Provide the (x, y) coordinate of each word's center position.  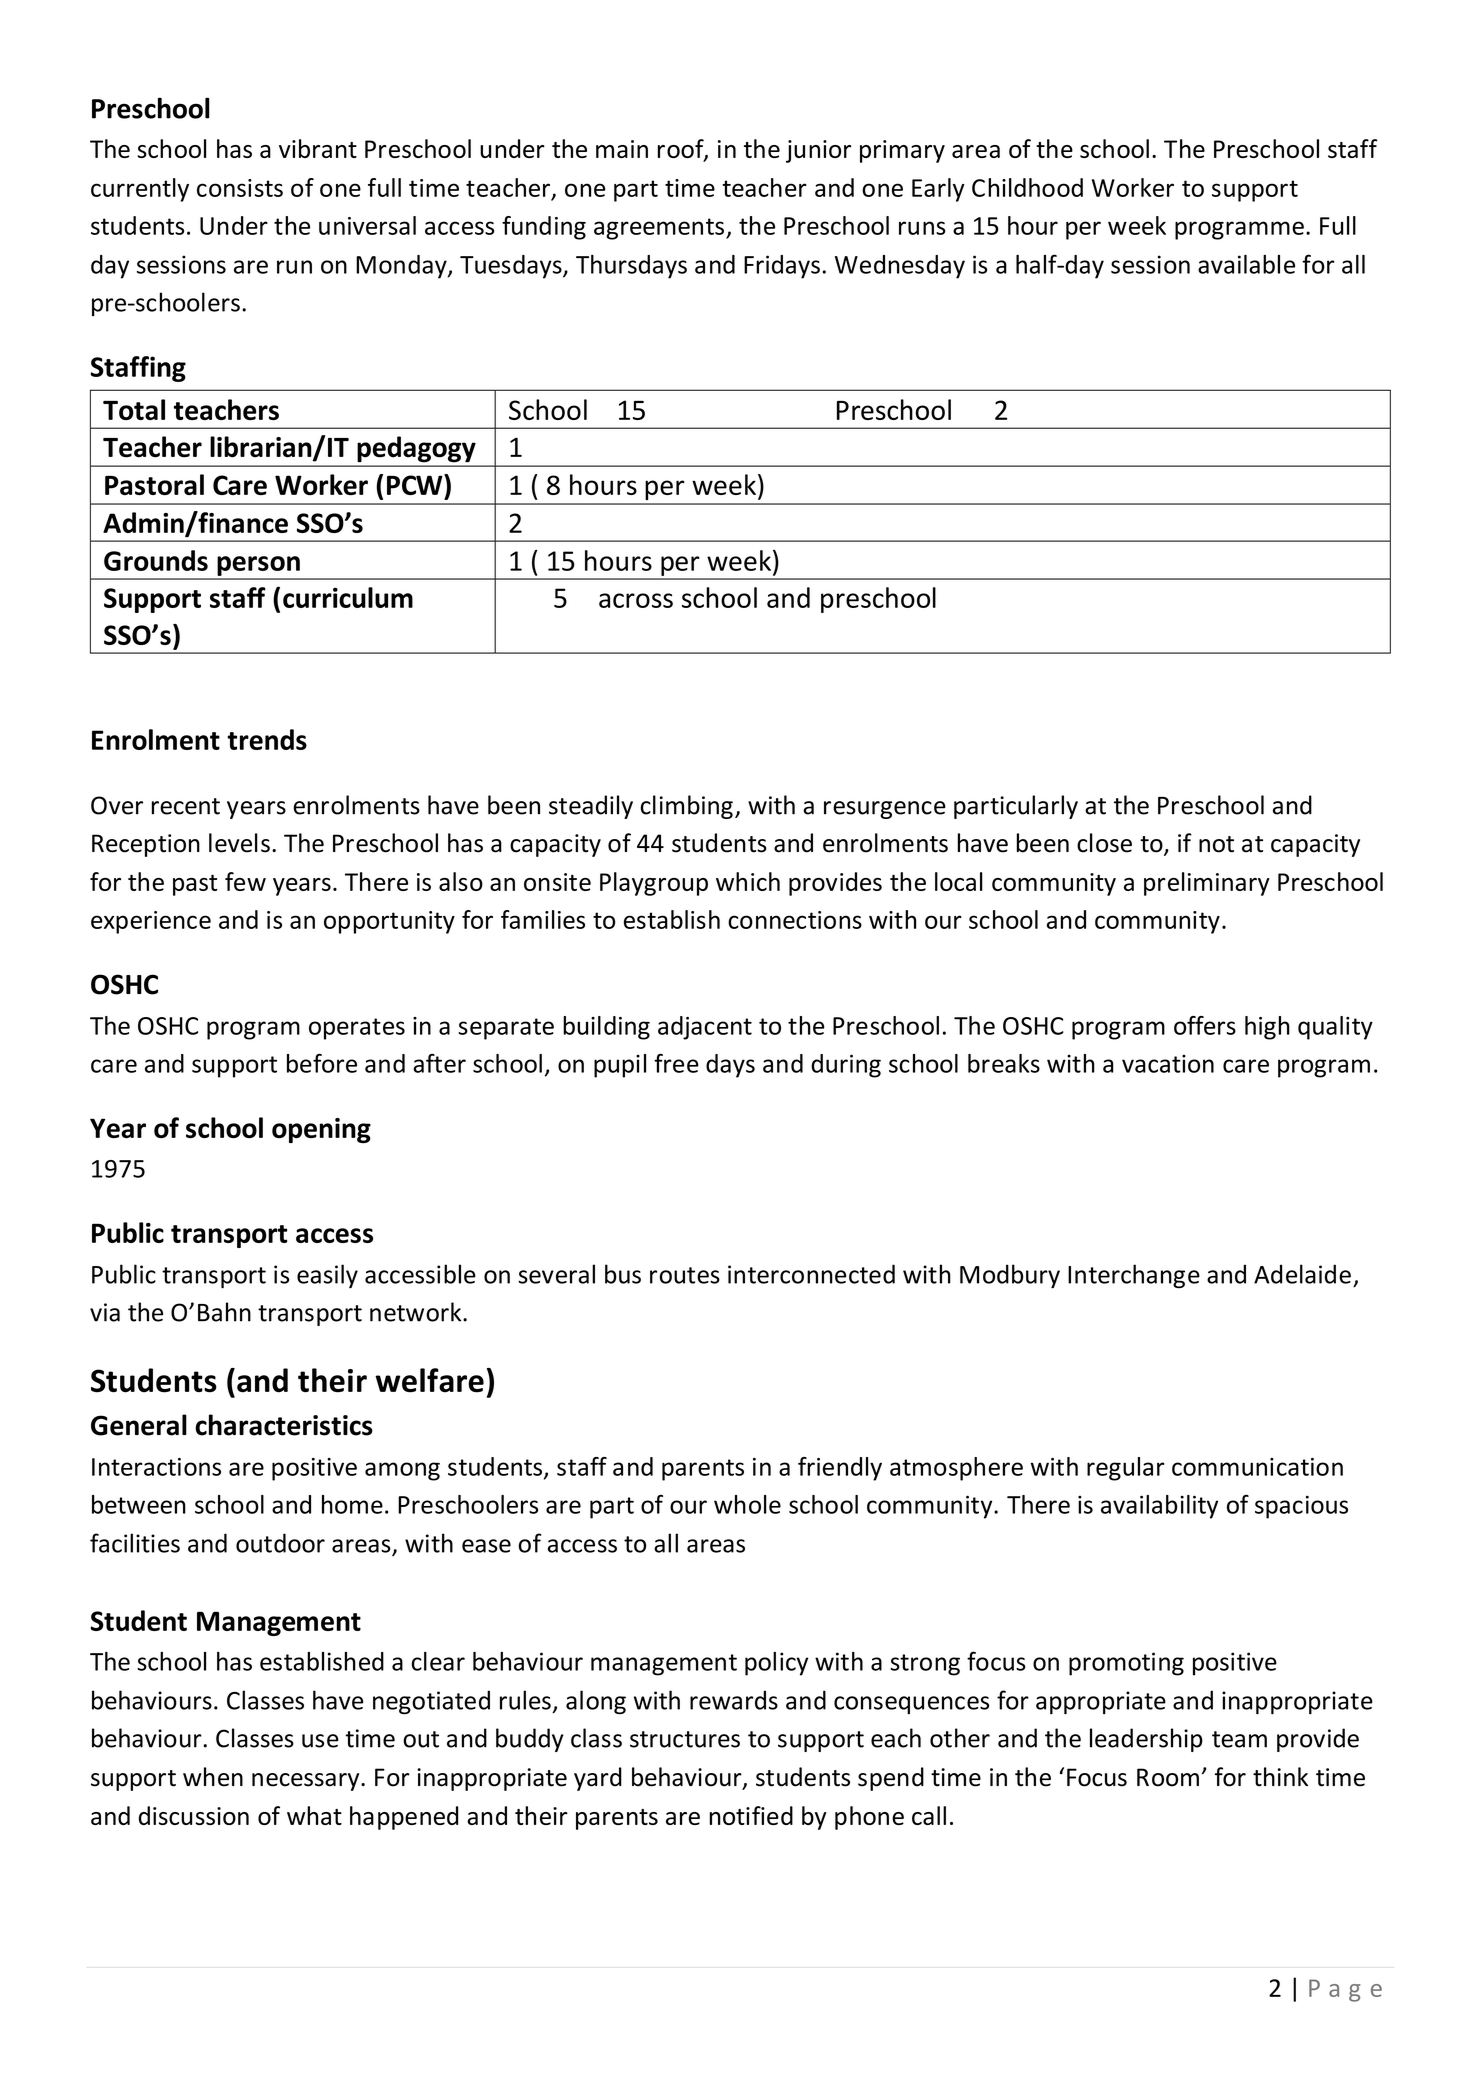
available (1246, 264)
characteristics (284, 1425)
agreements (659, 229)
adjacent (705, 1028)
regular (1125, 1469)
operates (357, 1029)
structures (685, 1739)
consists (240, 188)
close (1104, 843)
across (636, 600)
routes (685, 1275)
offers (1205, 1025)
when (213, 1777)
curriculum (348, 597)
